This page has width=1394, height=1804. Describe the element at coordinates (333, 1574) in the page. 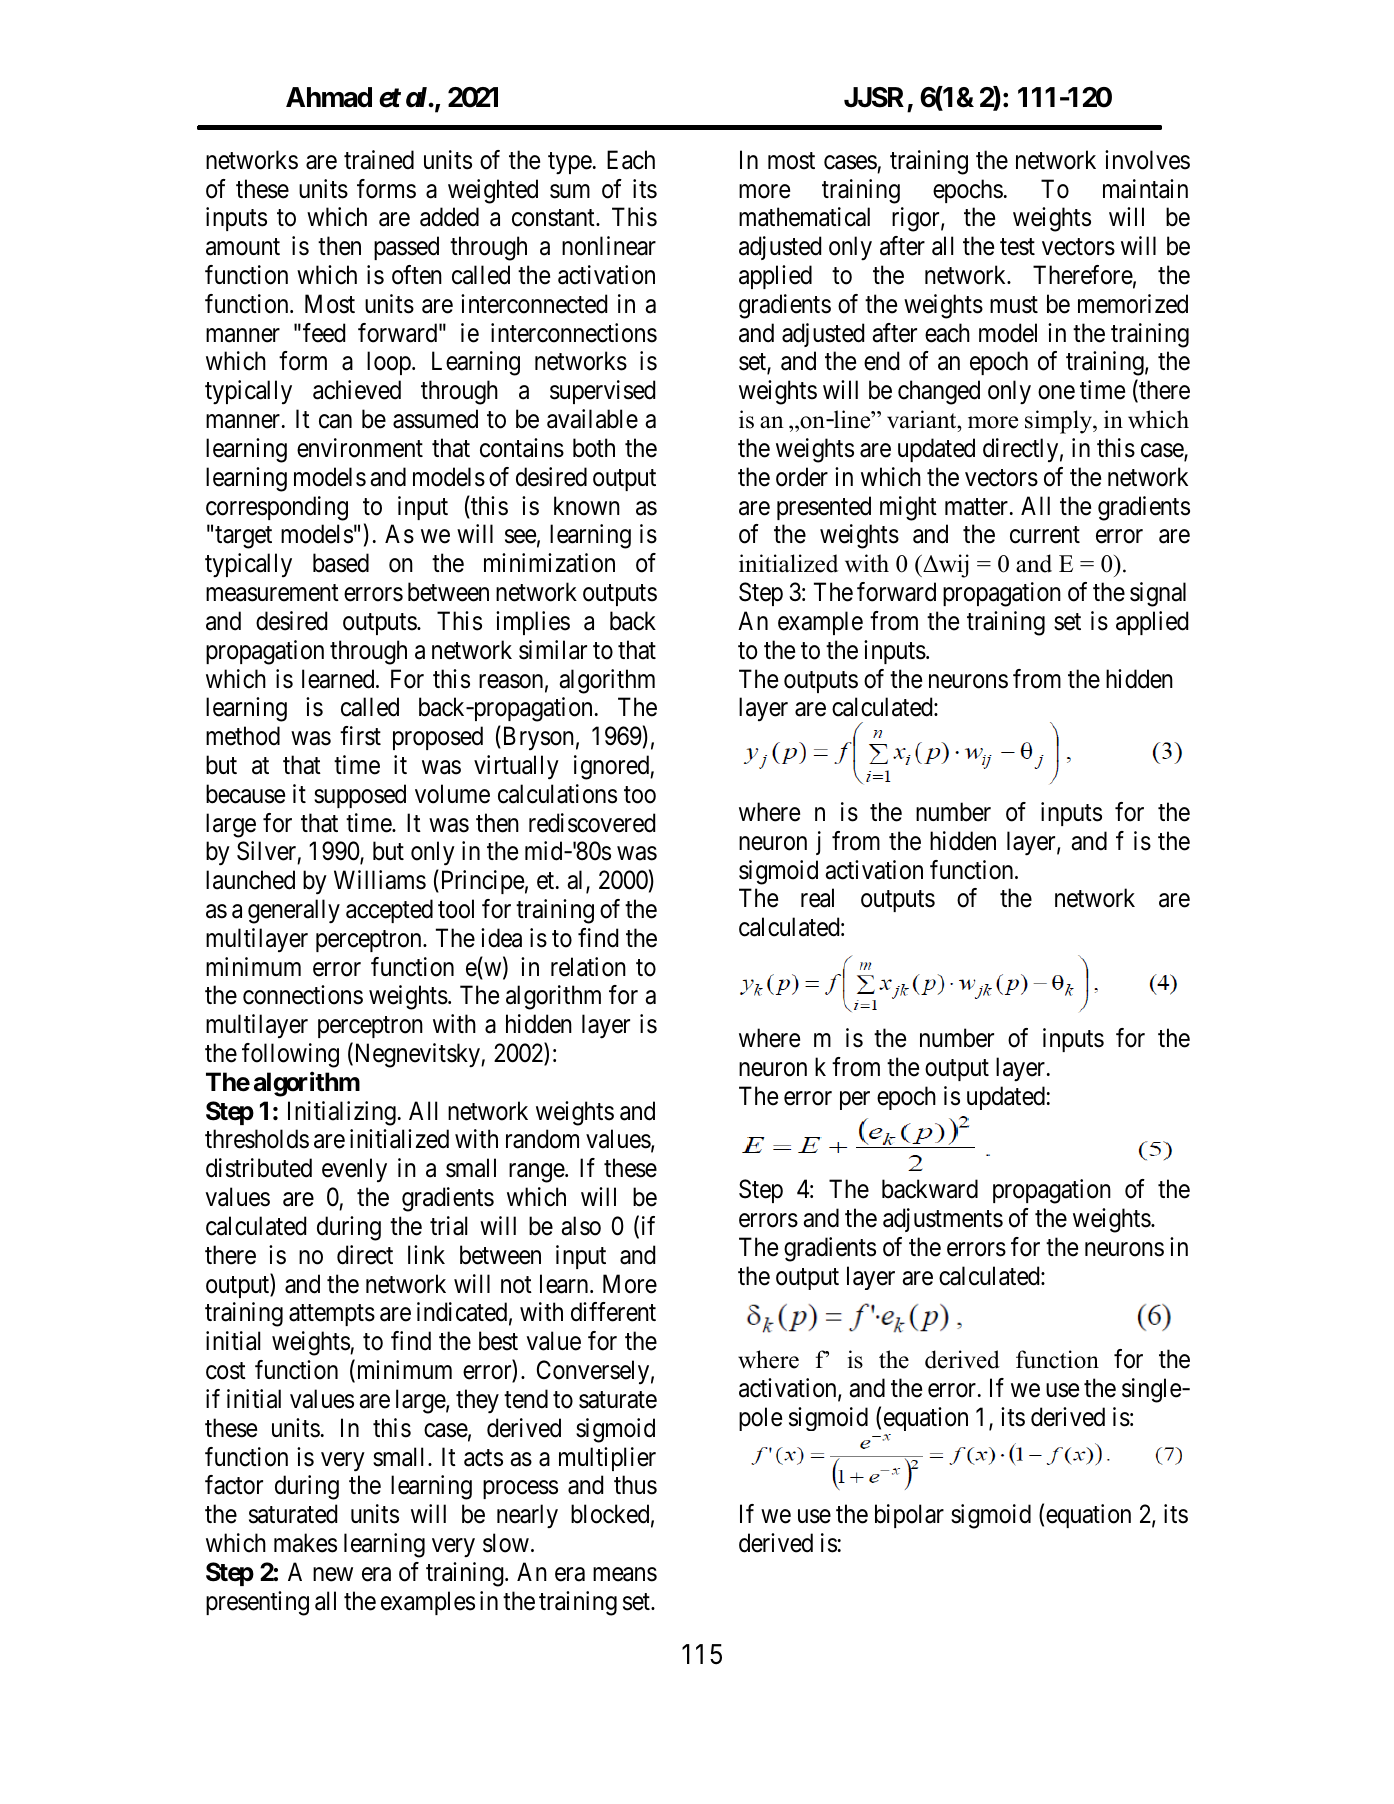

I see `new` at that location.
